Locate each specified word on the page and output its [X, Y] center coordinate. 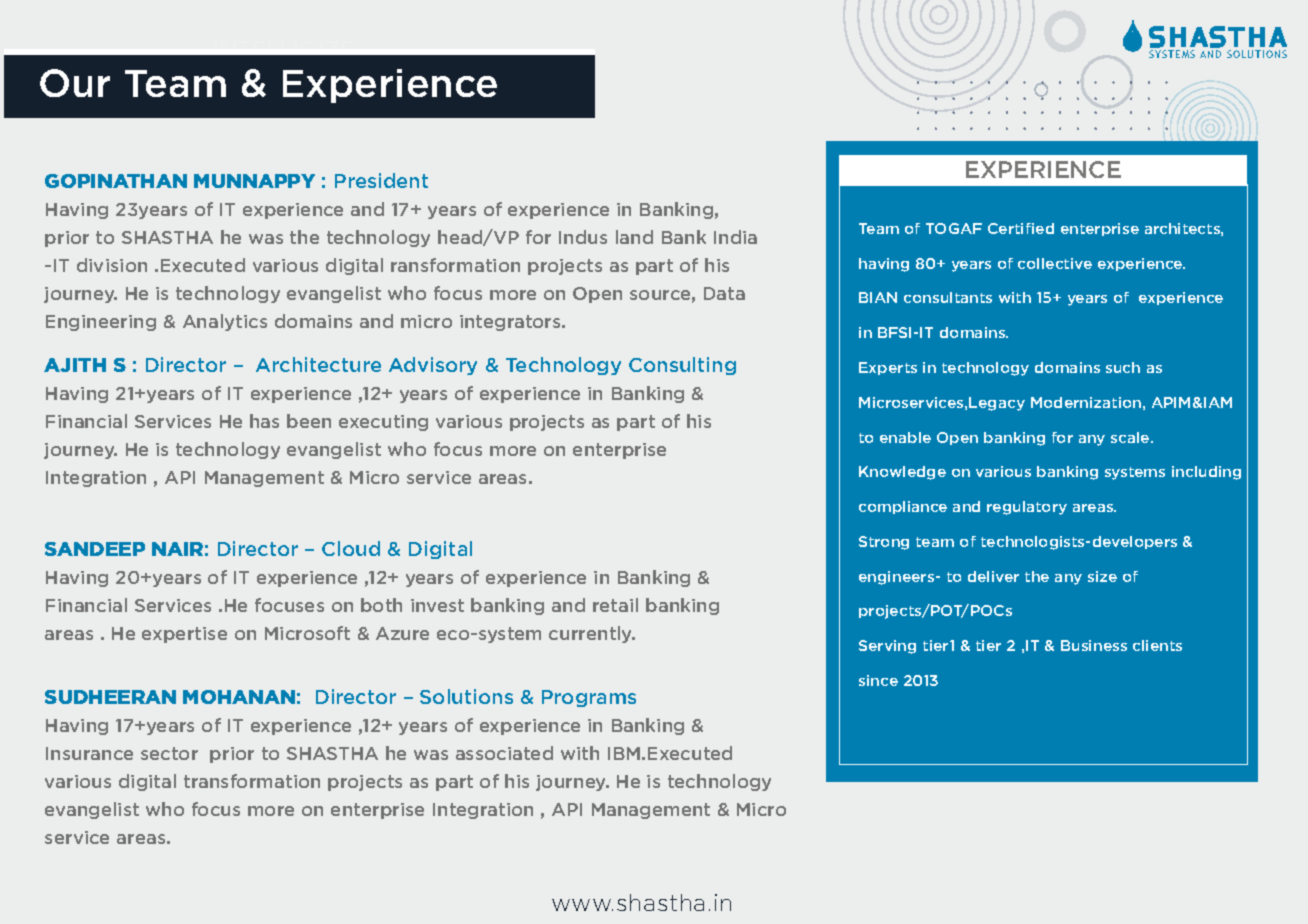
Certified [1021, 228]
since [878, 680]
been [309, 421]
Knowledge [902, 473]
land [634, 237]
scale [1131, 437]
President [381, 180]
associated [504, 753]
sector [169, 753]
